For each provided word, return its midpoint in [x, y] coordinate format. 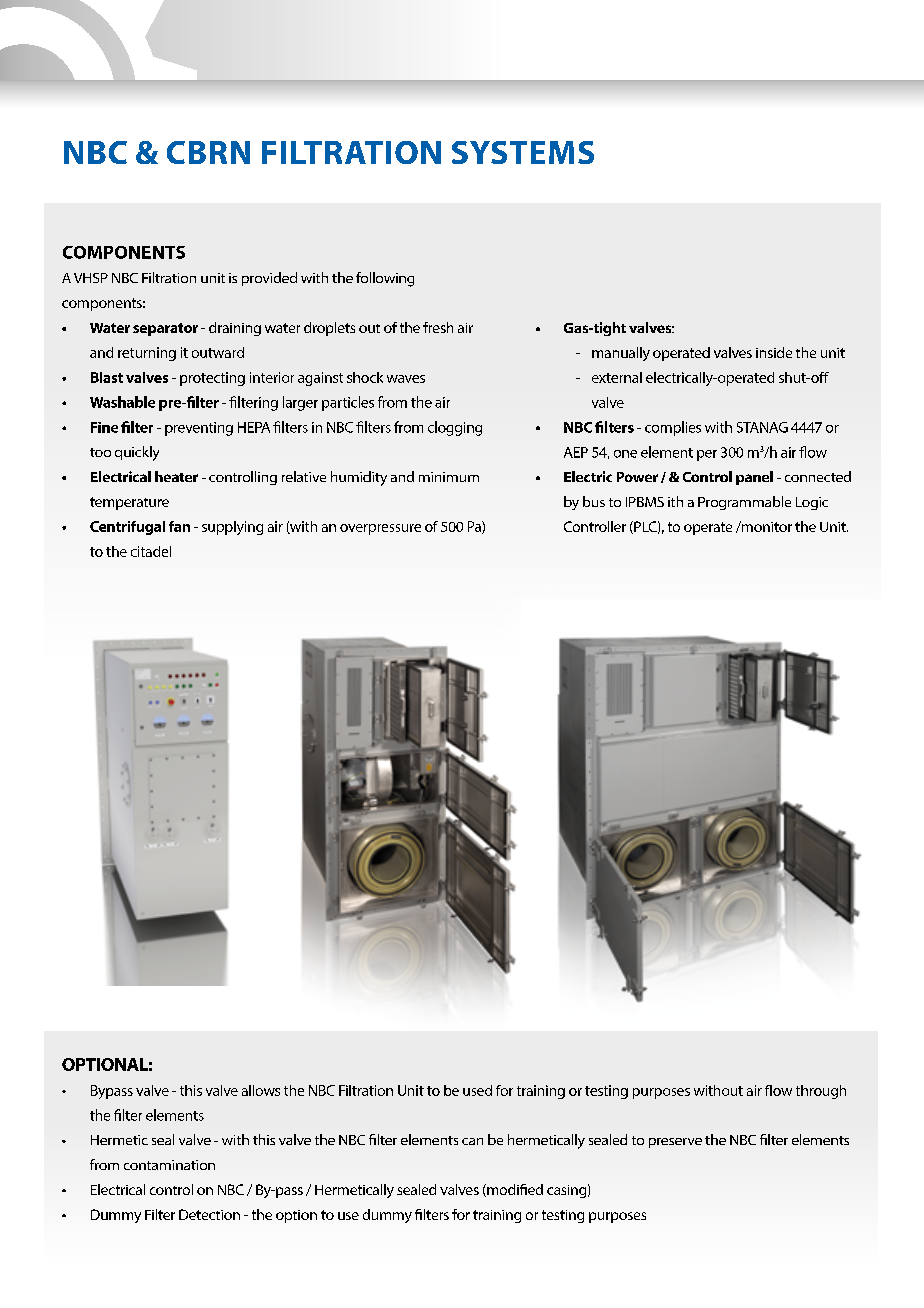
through [821, 1092]
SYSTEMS [523, 152]
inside [774, 352]
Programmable [744, 503]
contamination [169, 1165]
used [477, 1090]
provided [269, 279]
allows [261, 1090]
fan [179, 526]
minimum [449, 477]
